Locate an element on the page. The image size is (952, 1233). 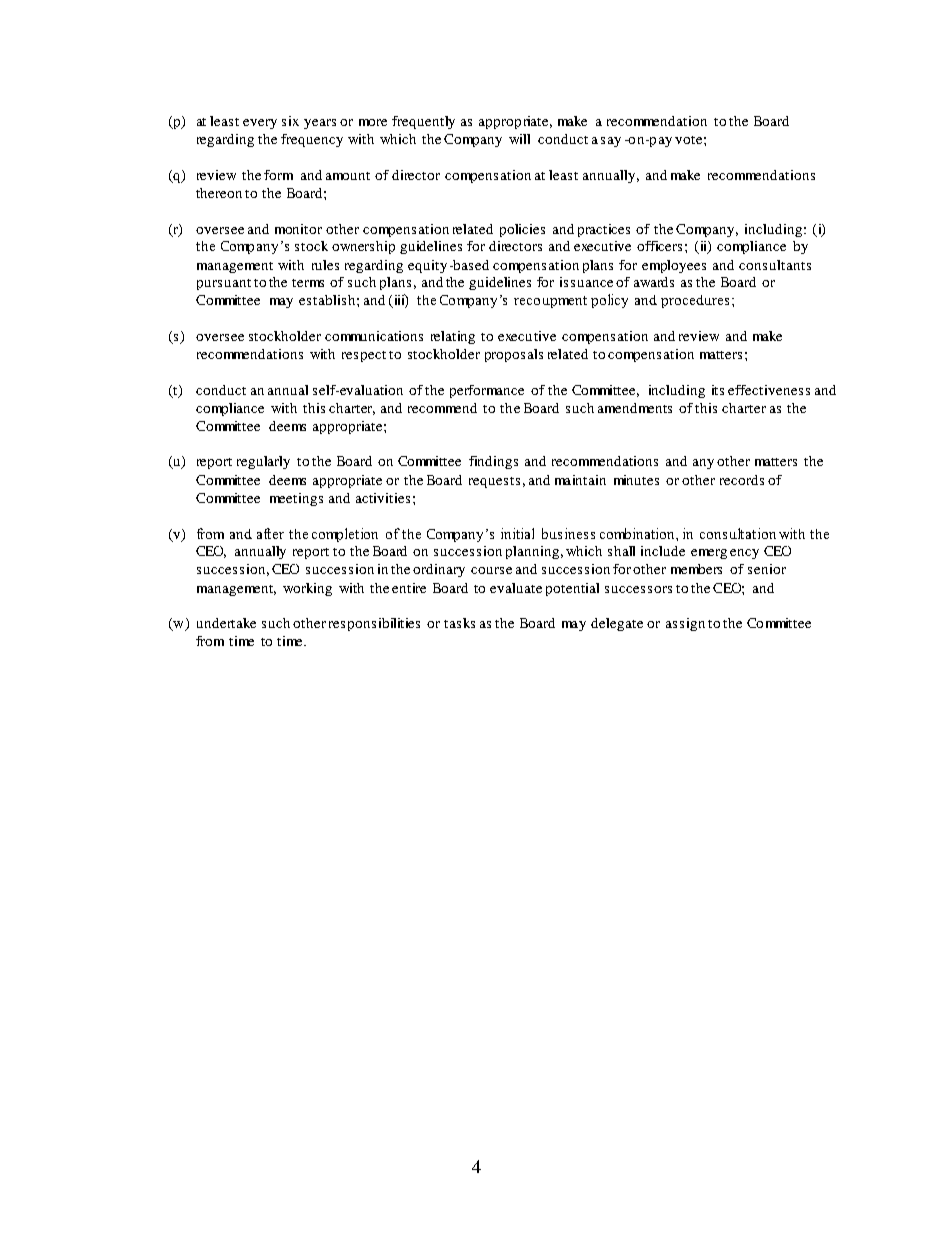
its is located at coordinates (718, 390).
